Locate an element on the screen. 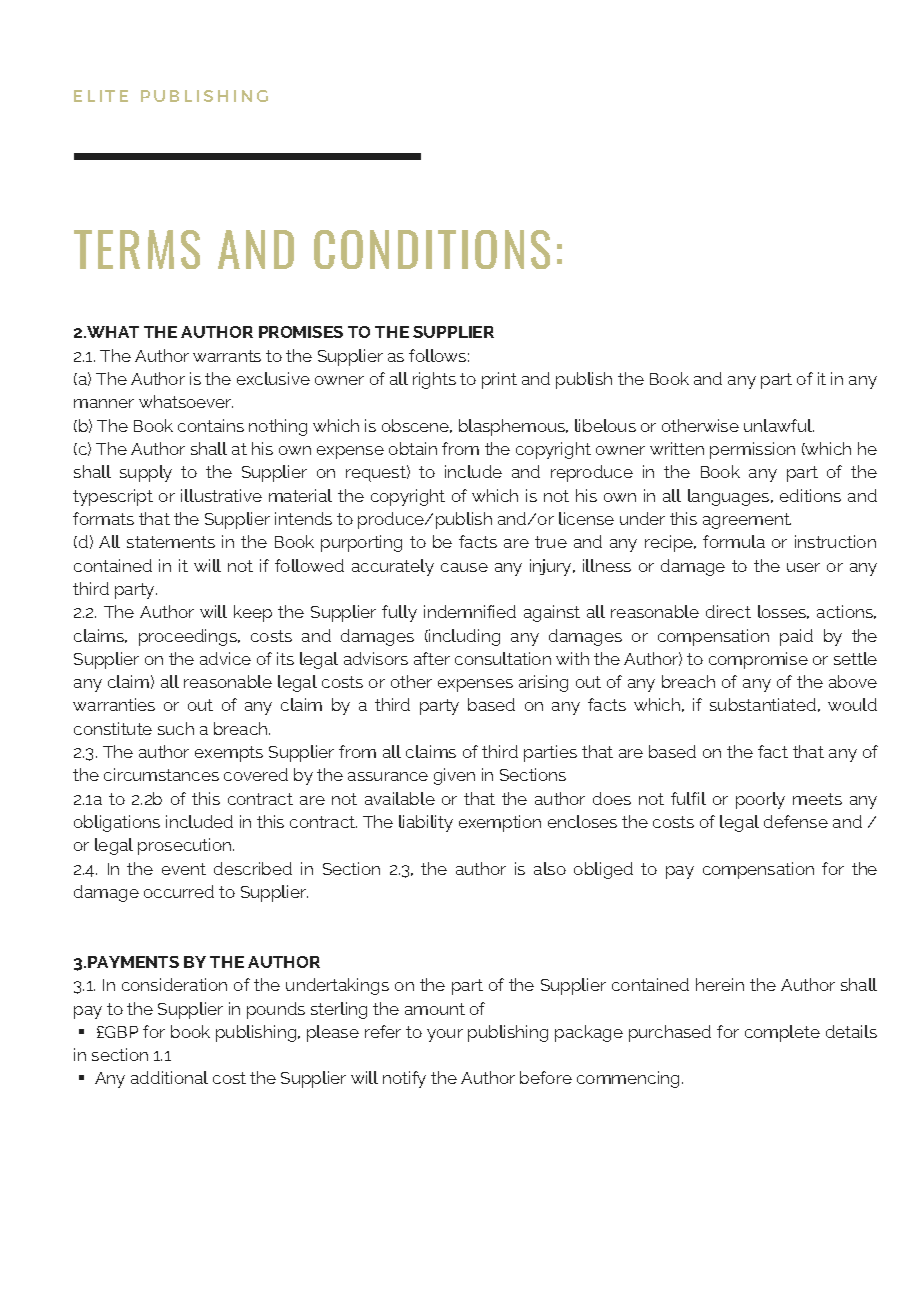 The height and width of the screenshot is (1308, 924). advice is located at coordinates (225, 658).
